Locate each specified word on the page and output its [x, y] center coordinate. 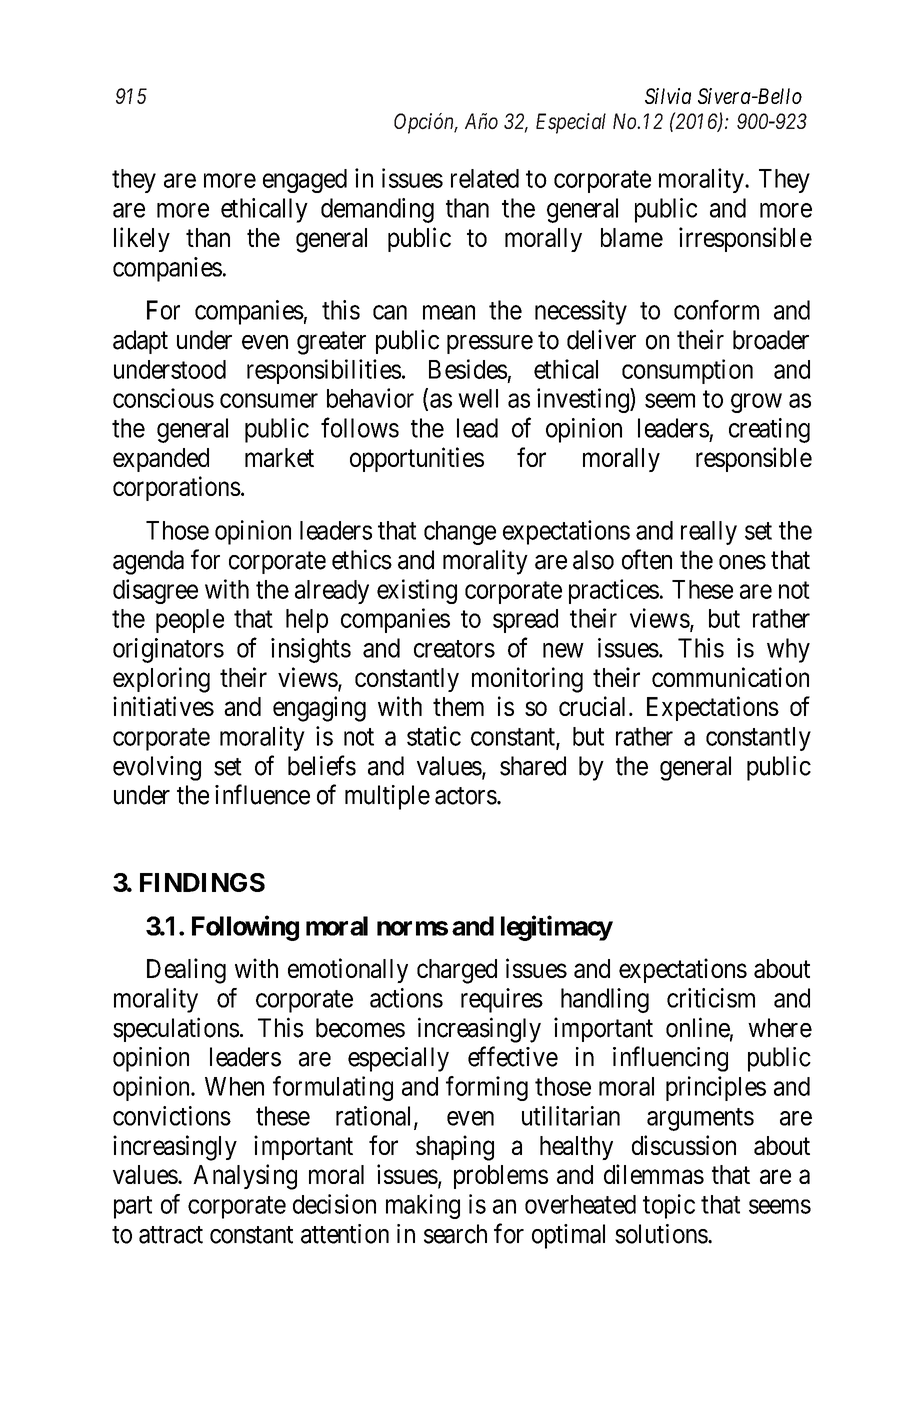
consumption [687, 371]
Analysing [245, 1177]
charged [457, 971]
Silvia [668, 96]
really [709, 533]
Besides [468, 369]
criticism [711, 998]
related [485, 178]
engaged [305, 181]
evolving [157, 768]
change [460, 533]
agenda [148, 562]
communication [730, 677]
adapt [140, 342]
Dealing [186, 971]
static [434, 736]
